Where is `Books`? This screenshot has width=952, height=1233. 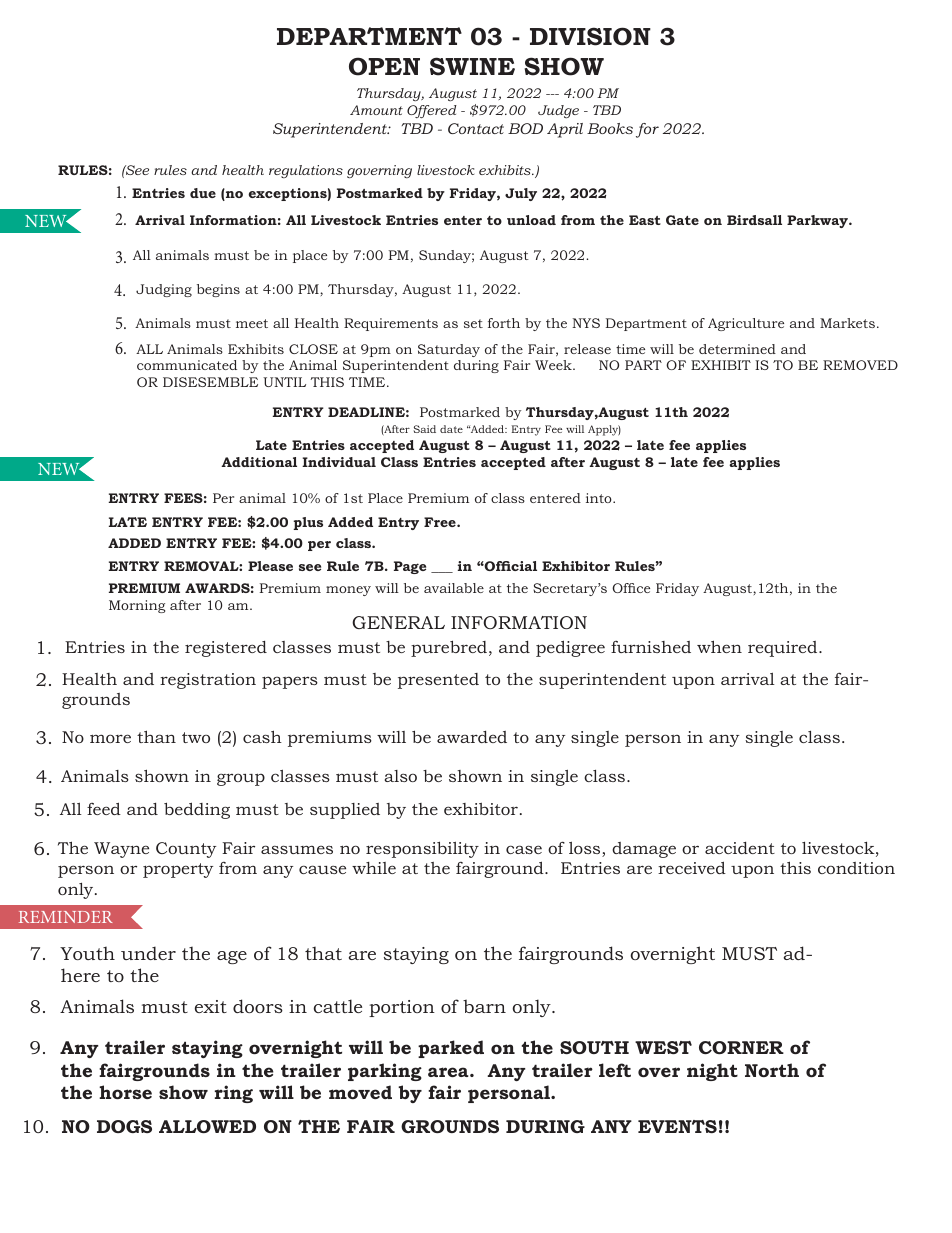 Books is located at coordinates (610, 128).
